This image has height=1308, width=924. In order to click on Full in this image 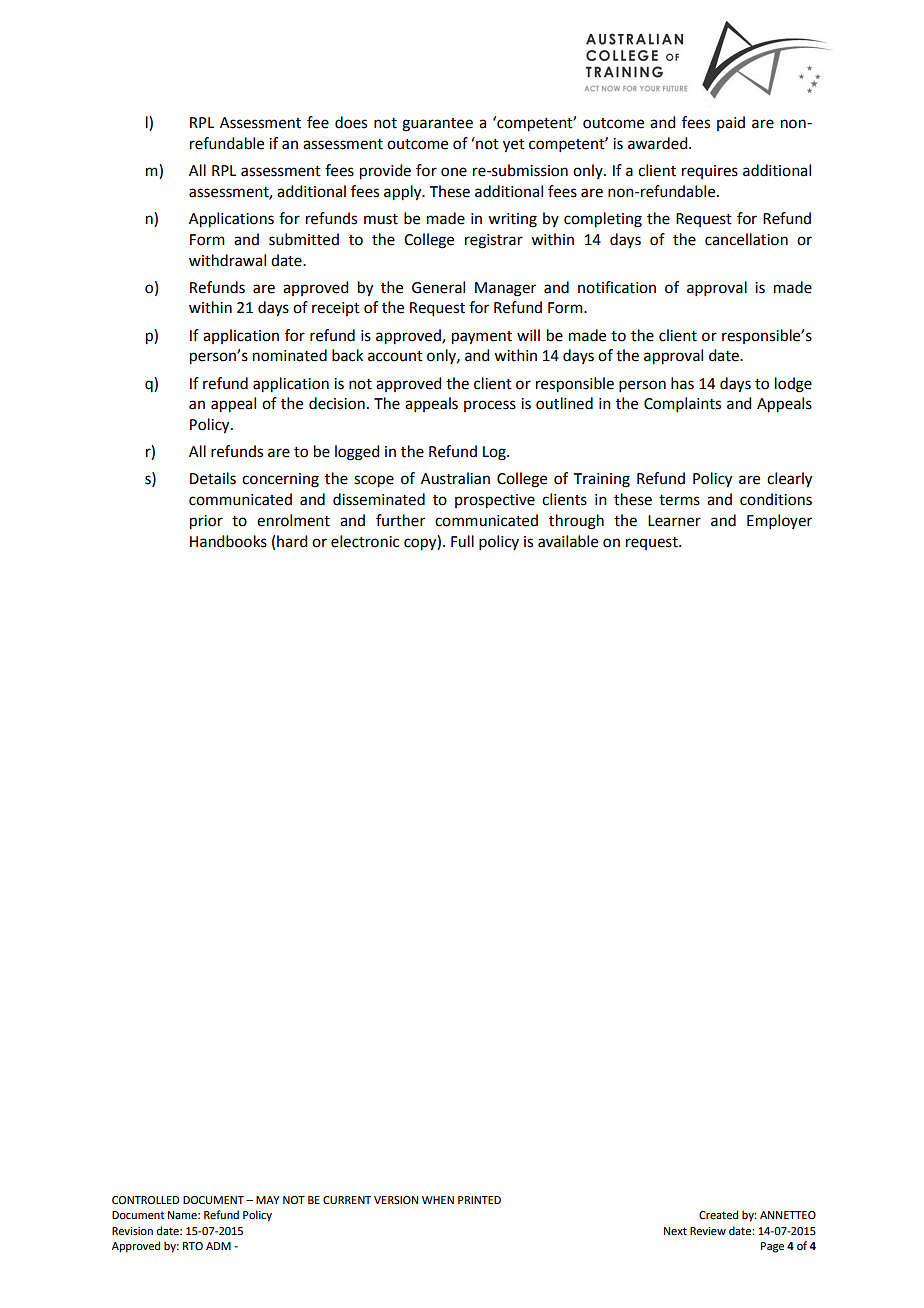, I will do `click(462, 541)`.
